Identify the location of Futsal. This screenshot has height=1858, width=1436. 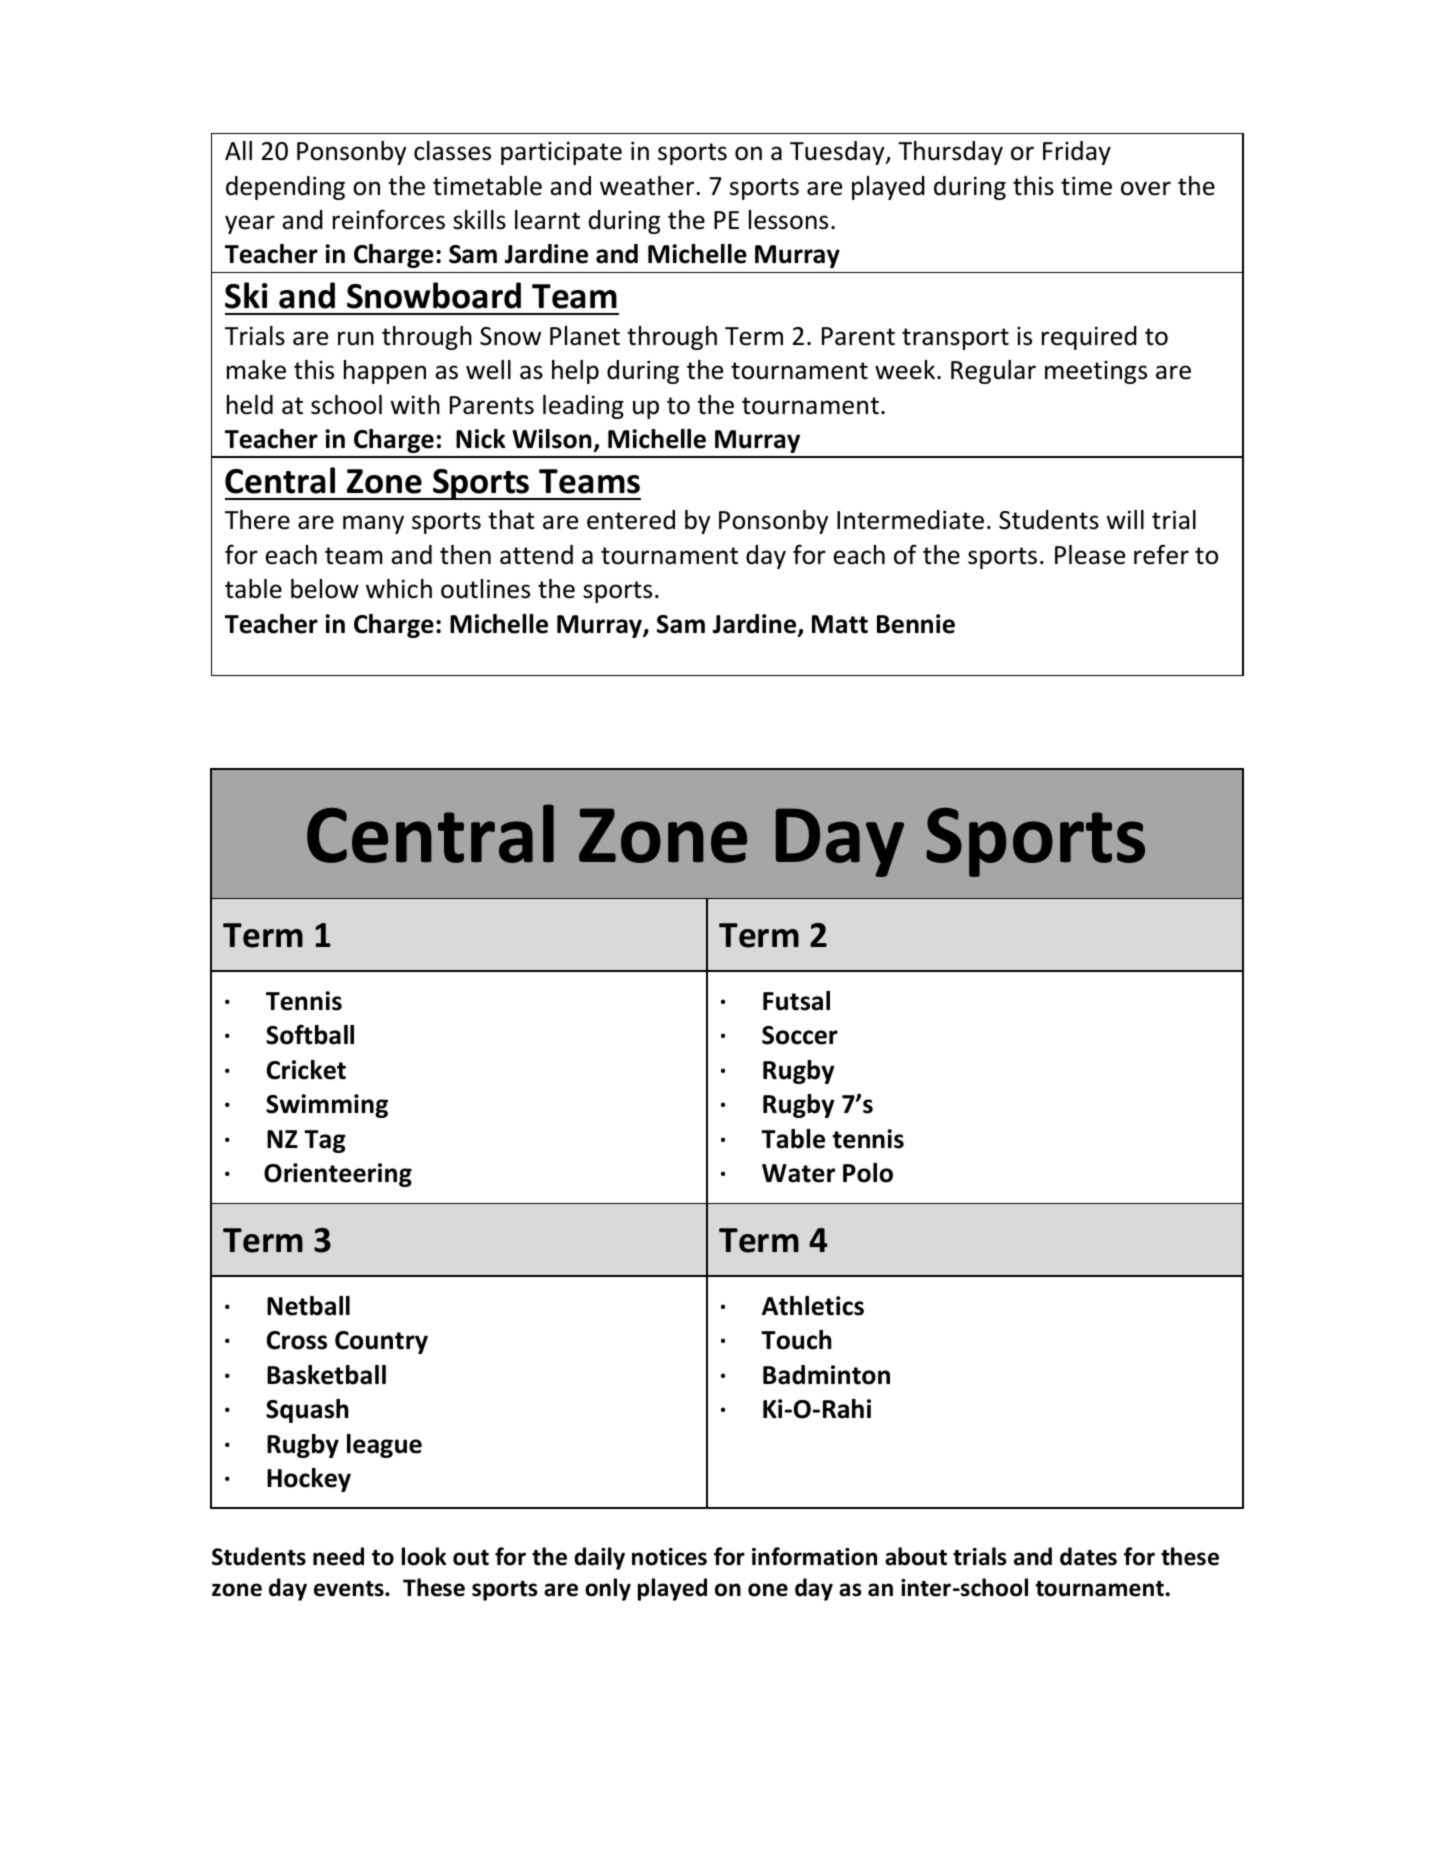
(796, 1001).
